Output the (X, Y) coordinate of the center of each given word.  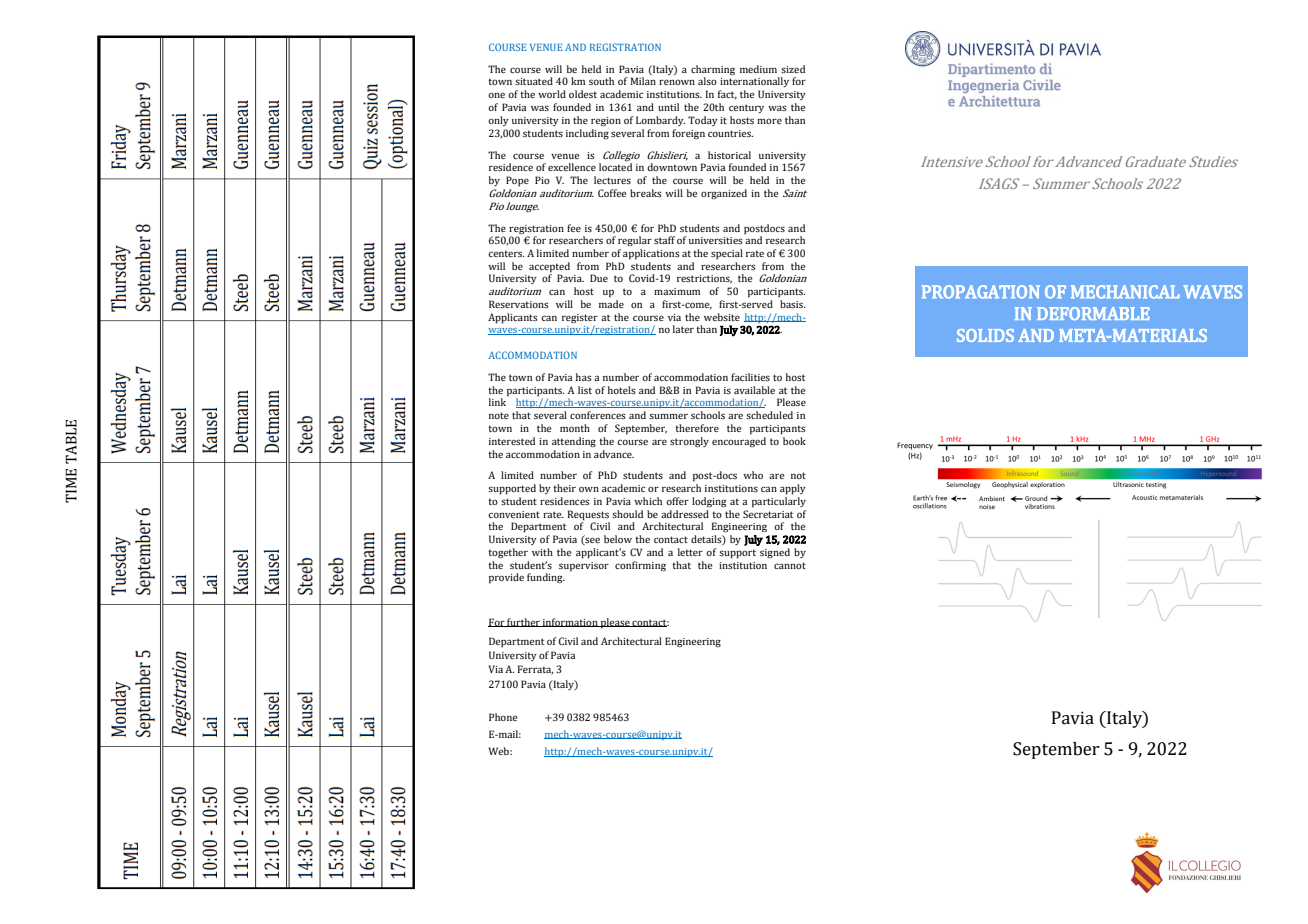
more (769, 121)
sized (793, 69)
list (585, 390)
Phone (503, 717)
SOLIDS (985, 335)
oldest (583, 94)
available (754, 390)
